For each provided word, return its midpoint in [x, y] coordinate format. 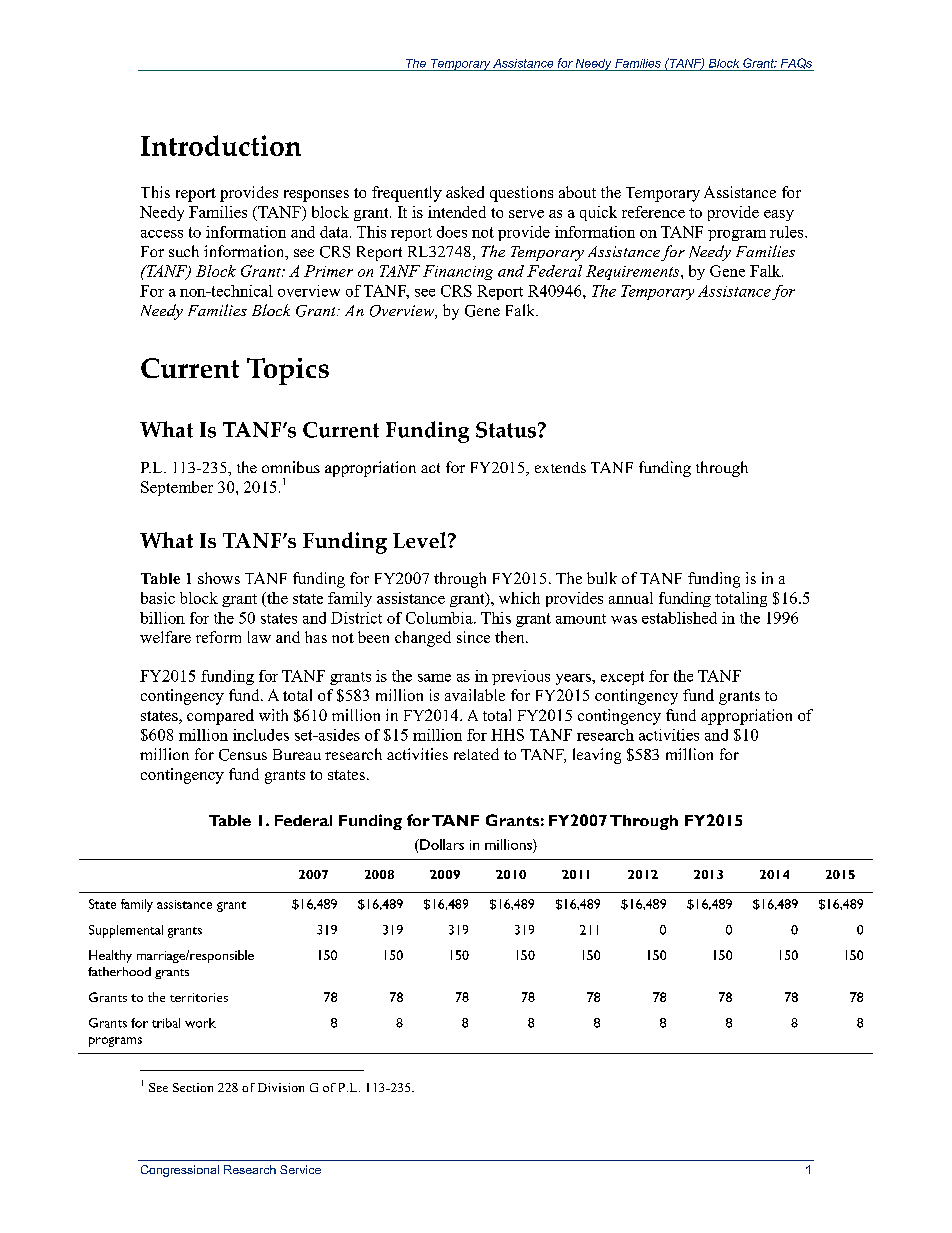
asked [465, 192]
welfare [165, 637]
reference [653, 212]
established [679, 618]
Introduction [221, 145]
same [434, 678]
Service [300, 1169]
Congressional [180, 1171]
